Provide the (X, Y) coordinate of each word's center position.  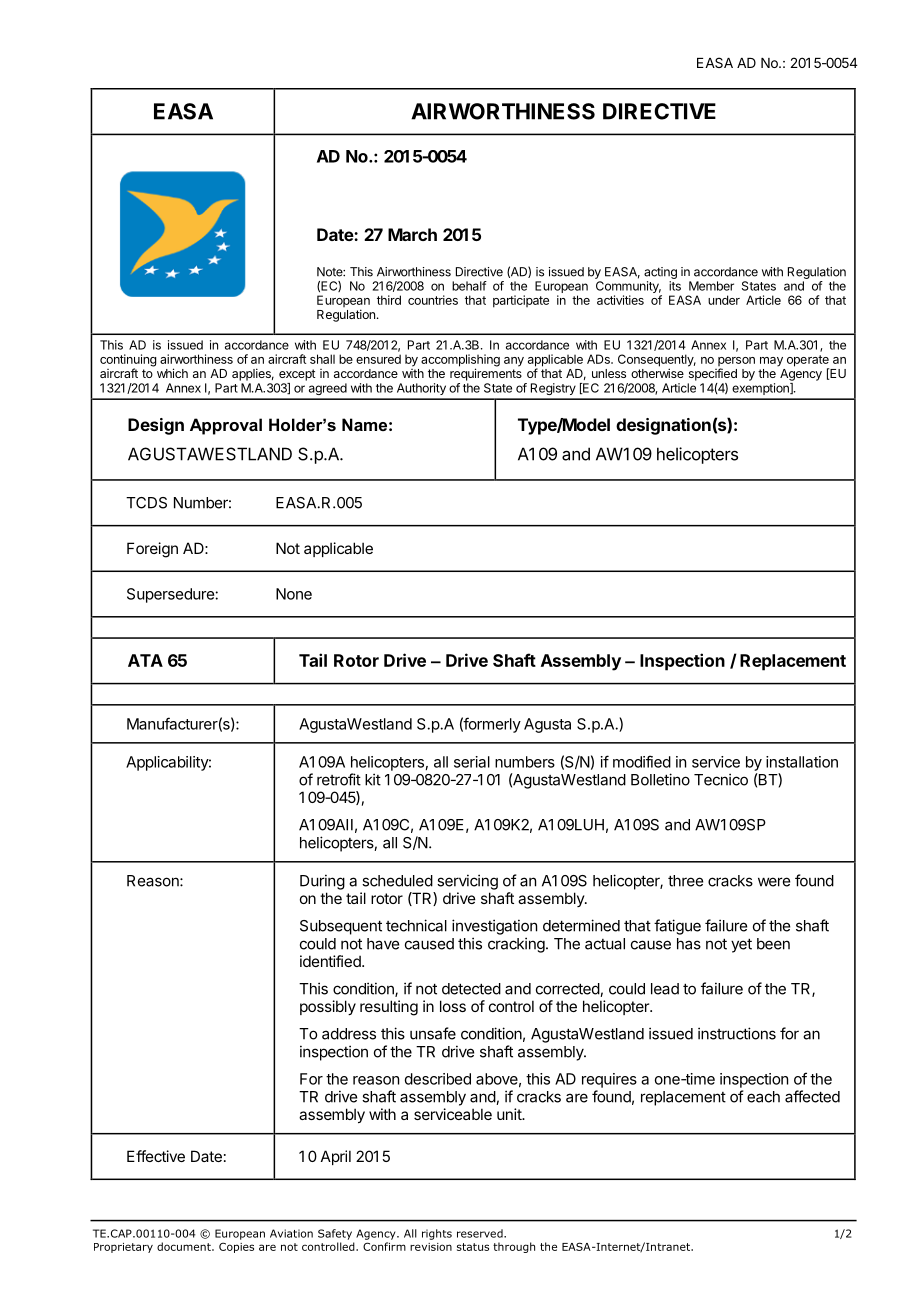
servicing (467, 882)
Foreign (152, 550)
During (322, 882)
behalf (469, 286)
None (294, 594)
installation (802, 762)
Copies (236, 1247)
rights (437, 1234)
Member (711, 286)
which (172, 373)
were (774, 882)
